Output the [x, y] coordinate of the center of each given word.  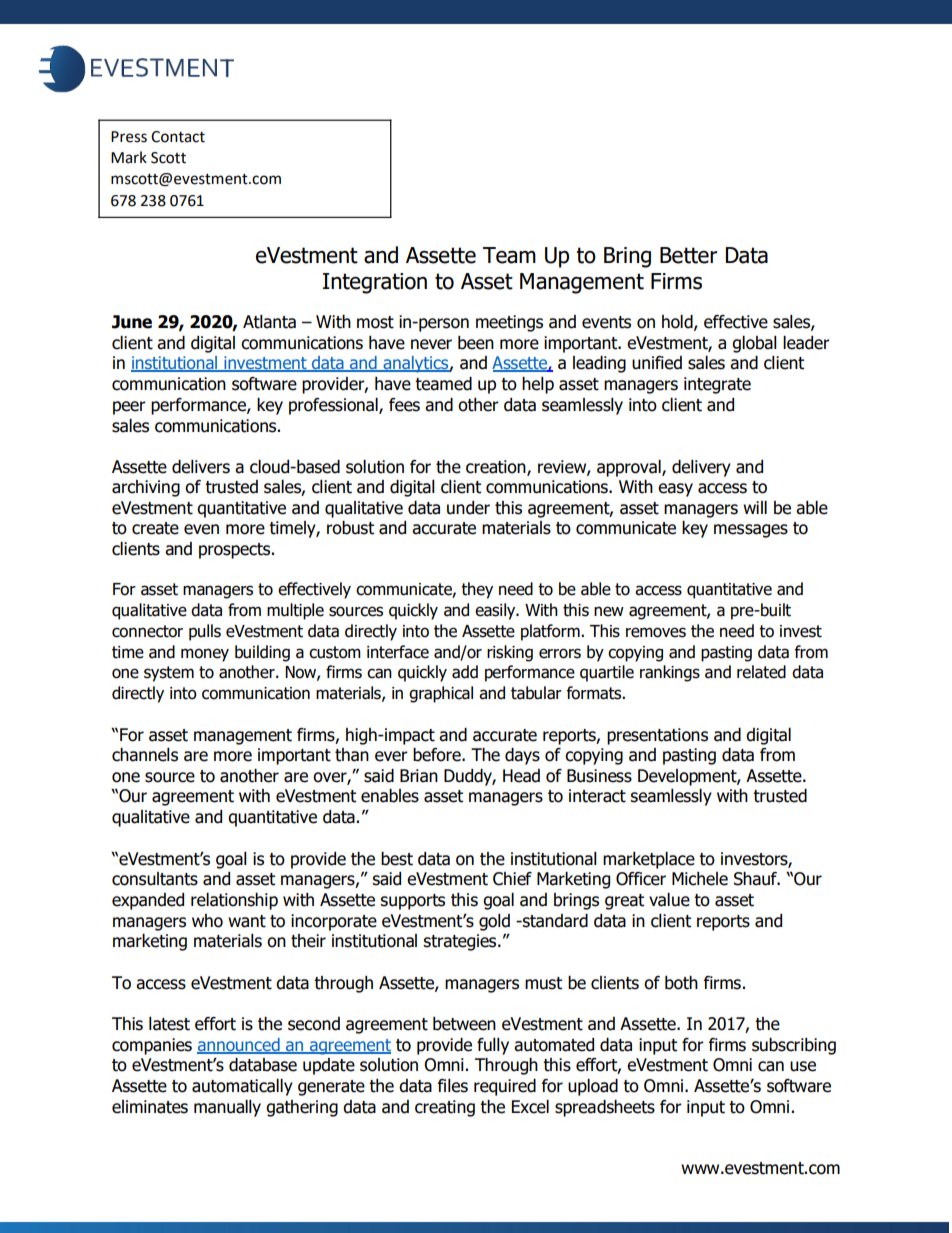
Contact [178, 137]
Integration [375, 283]
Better [688, 255]
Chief [512, 879]
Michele [700, 879]
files [453, 1086]
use [803, 1066]
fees [404, 405]
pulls [205, 632]
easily [496, 611]
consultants [155, 879]
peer [129, 408]
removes [656, 632]
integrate [717, 385]
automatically [242, 1087]
